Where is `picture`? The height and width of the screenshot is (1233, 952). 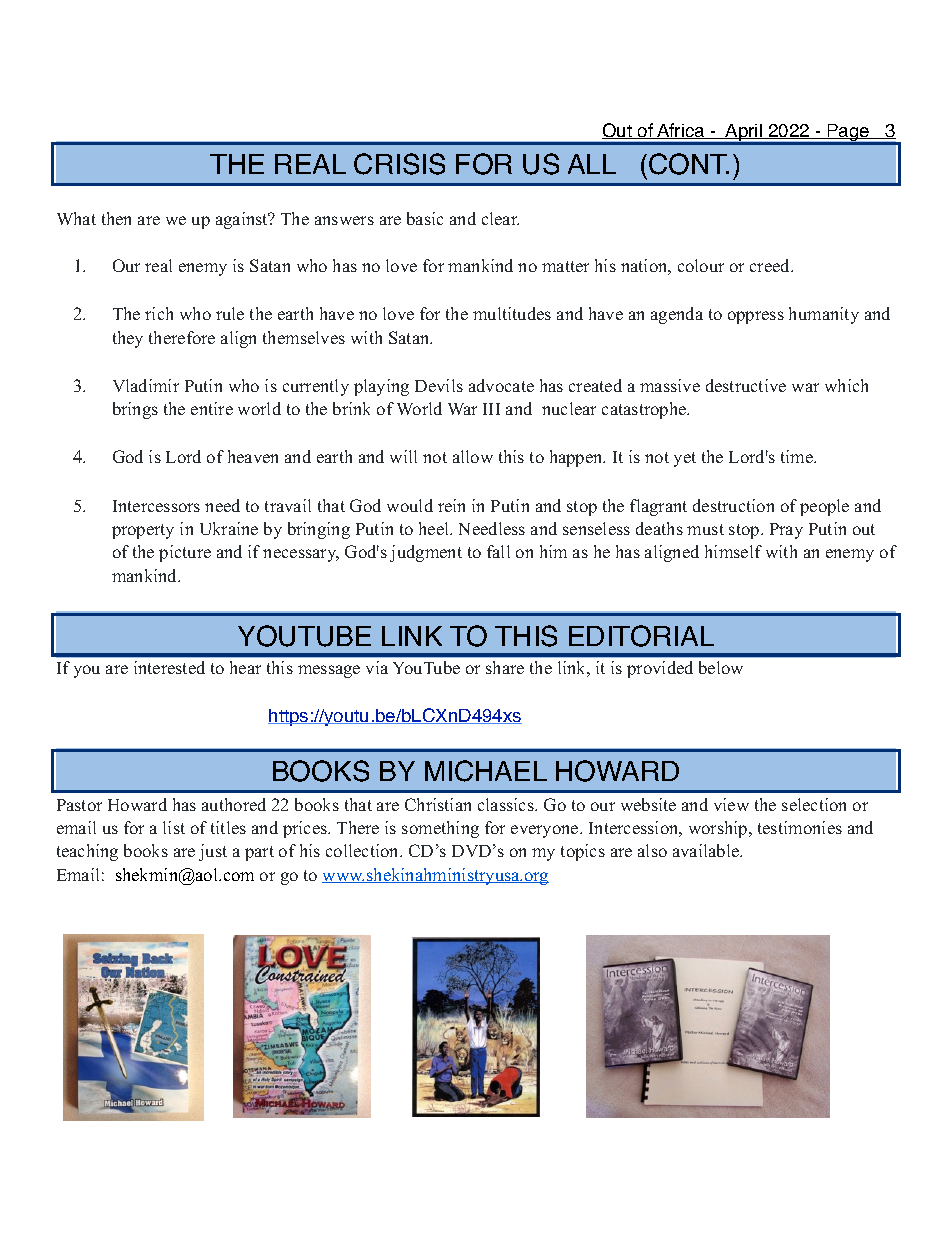
picture is located at coordinates (185, 553).
